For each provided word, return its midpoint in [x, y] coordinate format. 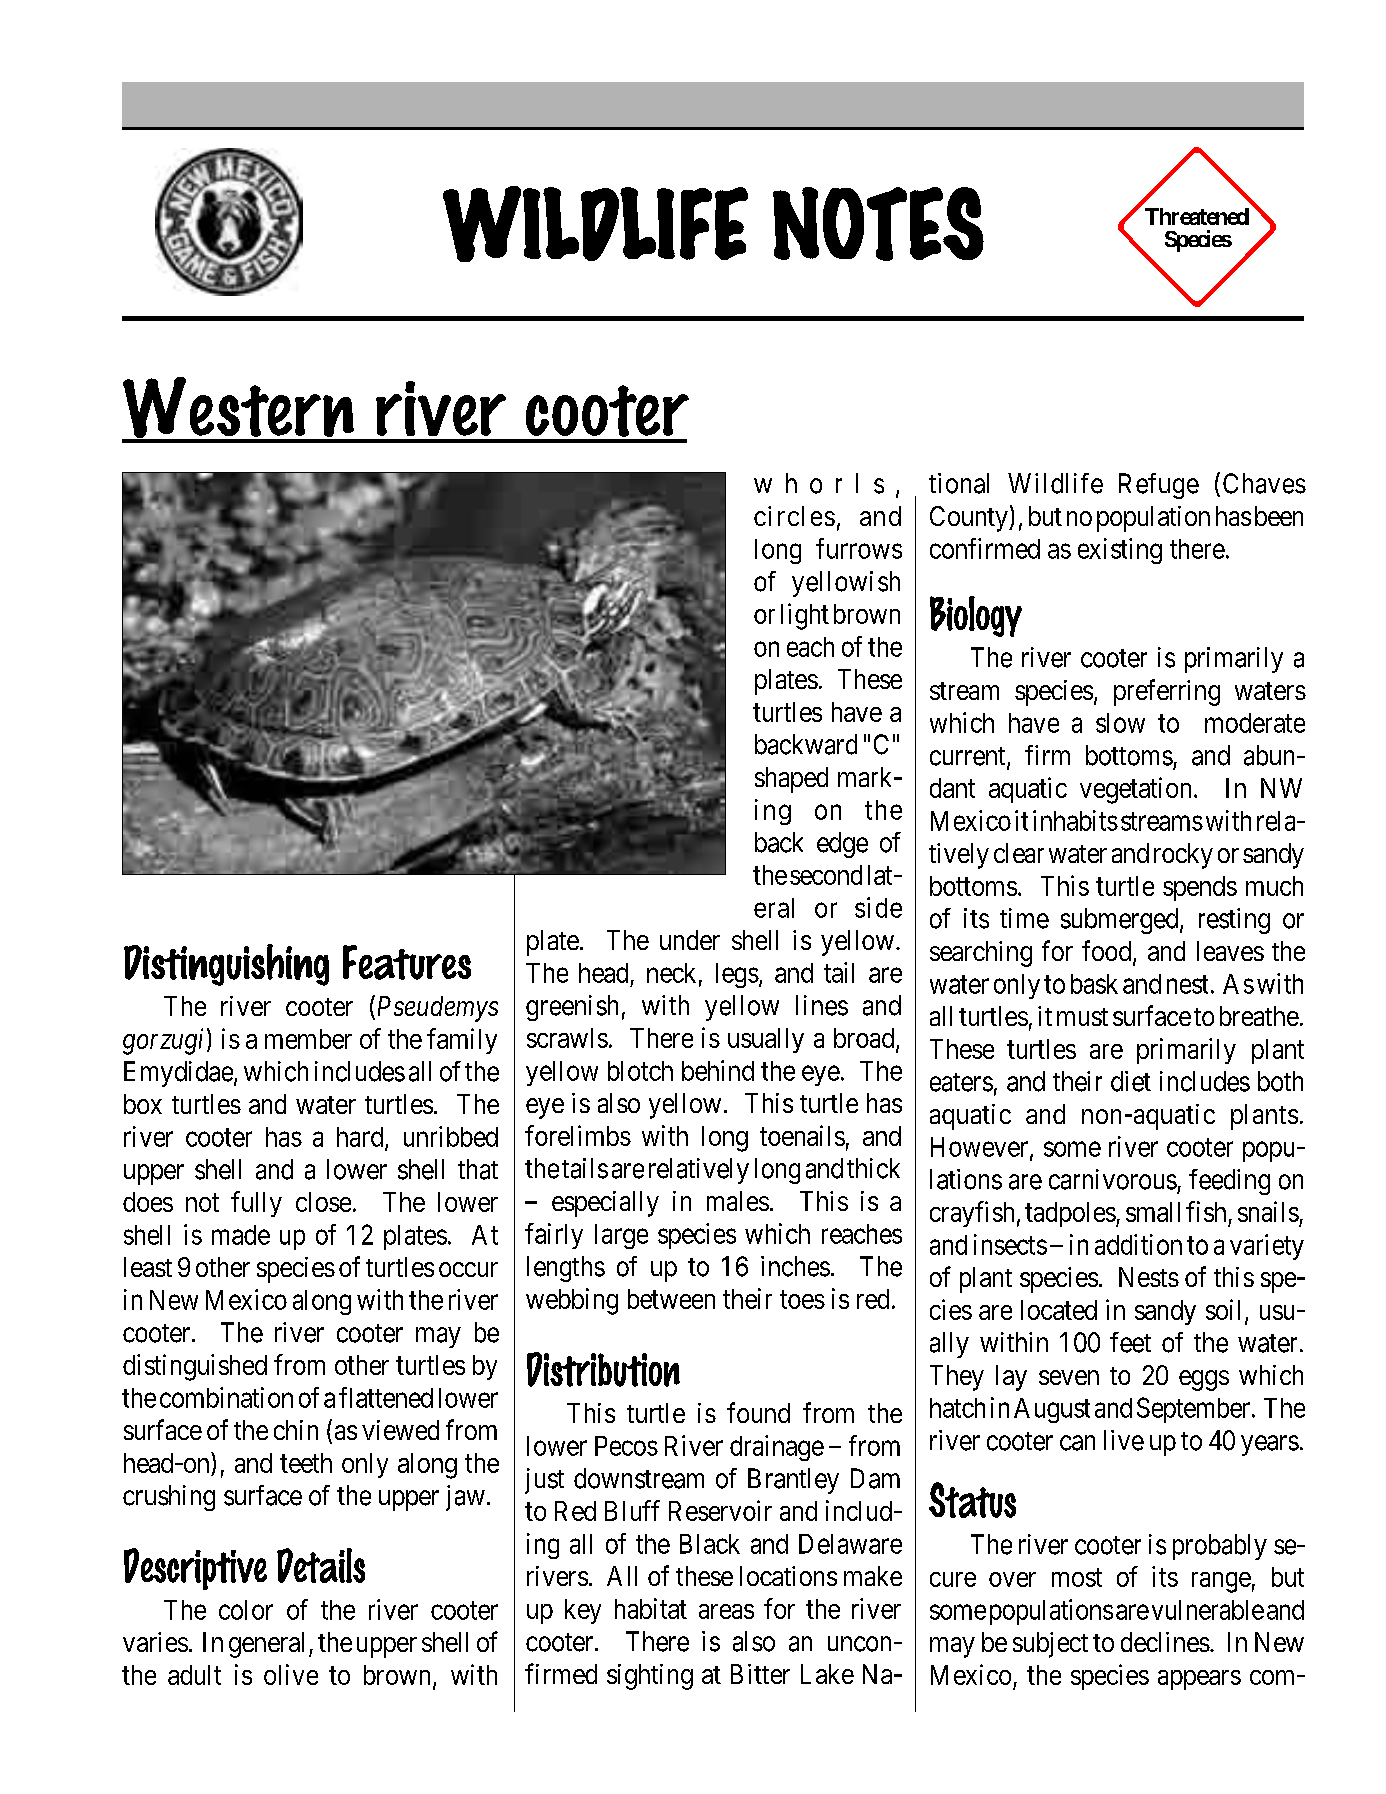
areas [726, 1611]
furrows [859, 548]
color [246, 1610]
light [805, 616]
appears [1199, 1680]
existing [1120, 551]
